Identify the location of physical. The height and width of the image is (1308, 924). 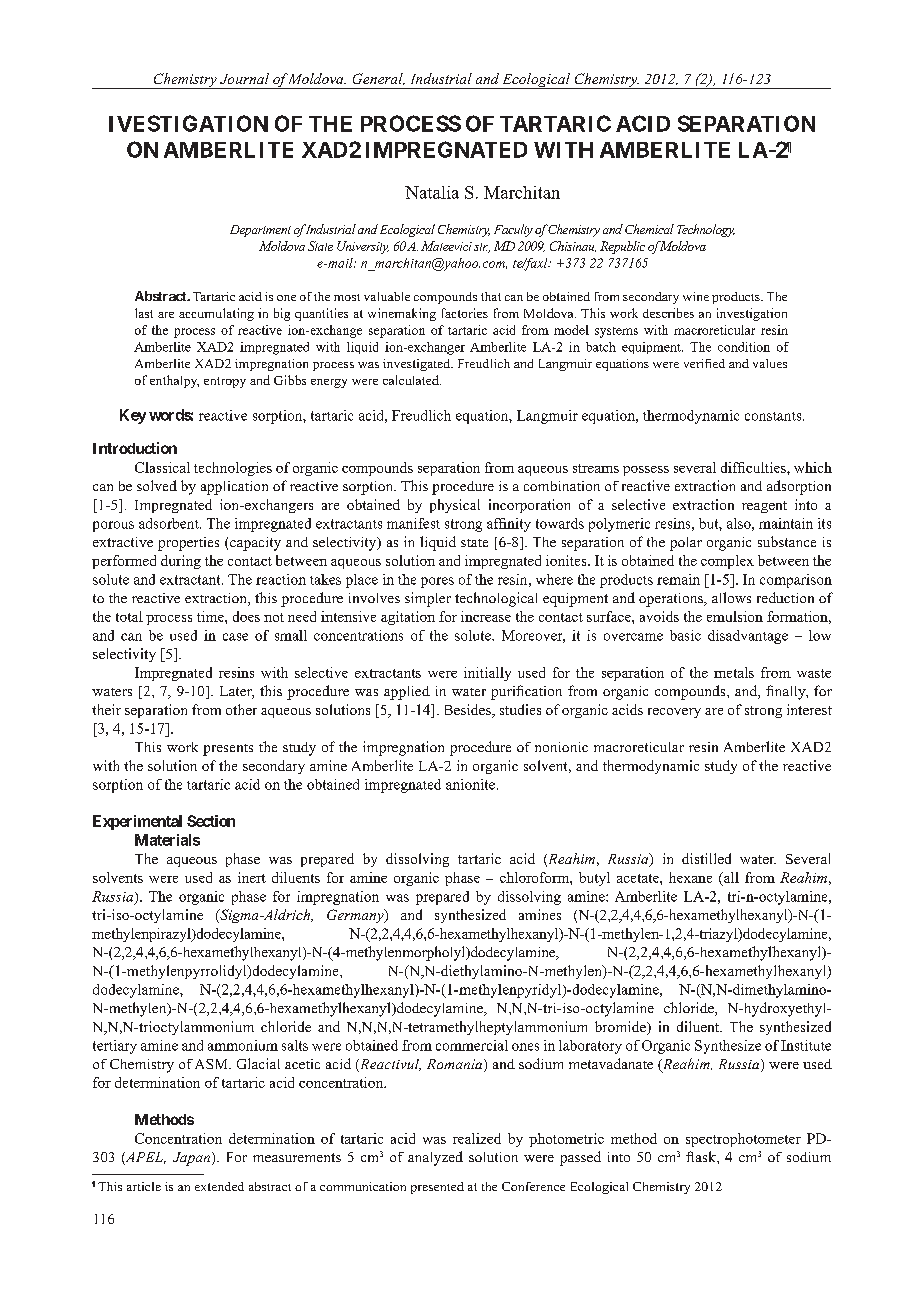
(455, 506).
